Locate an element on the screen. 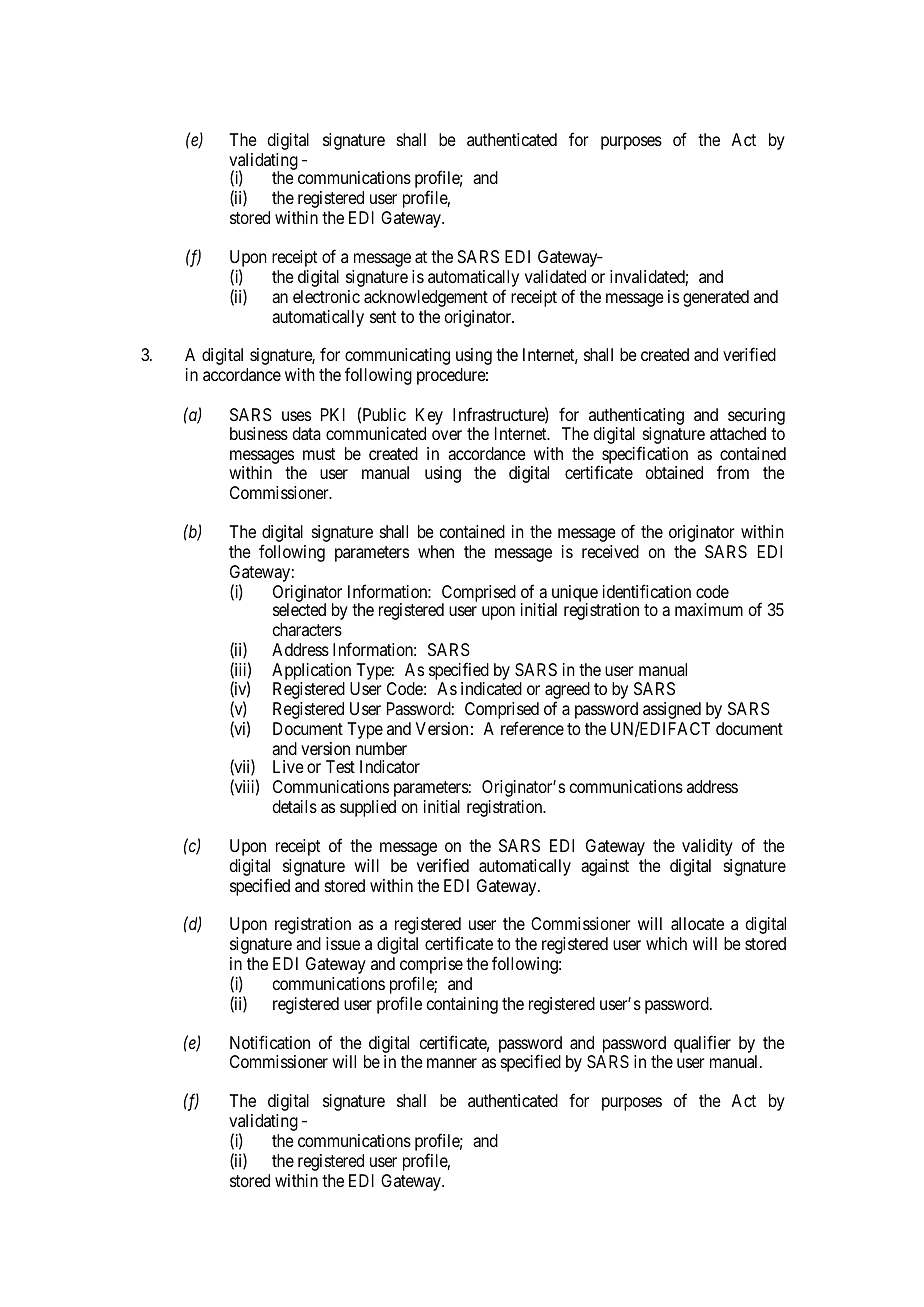  obtained is located at coordinates (674, 472).
